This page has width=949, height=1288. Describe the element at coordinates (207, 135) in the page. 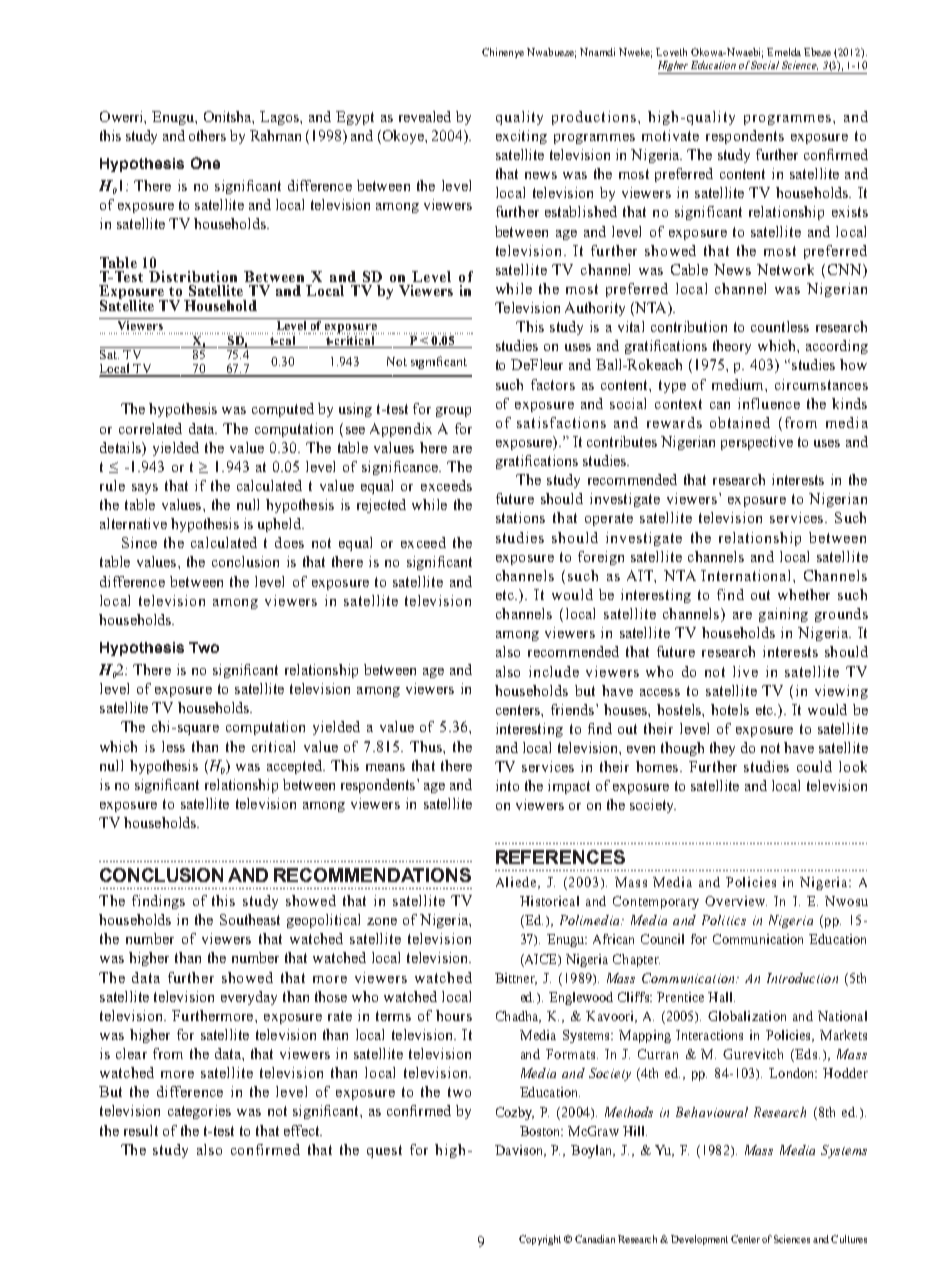

I see `others` at that location.
